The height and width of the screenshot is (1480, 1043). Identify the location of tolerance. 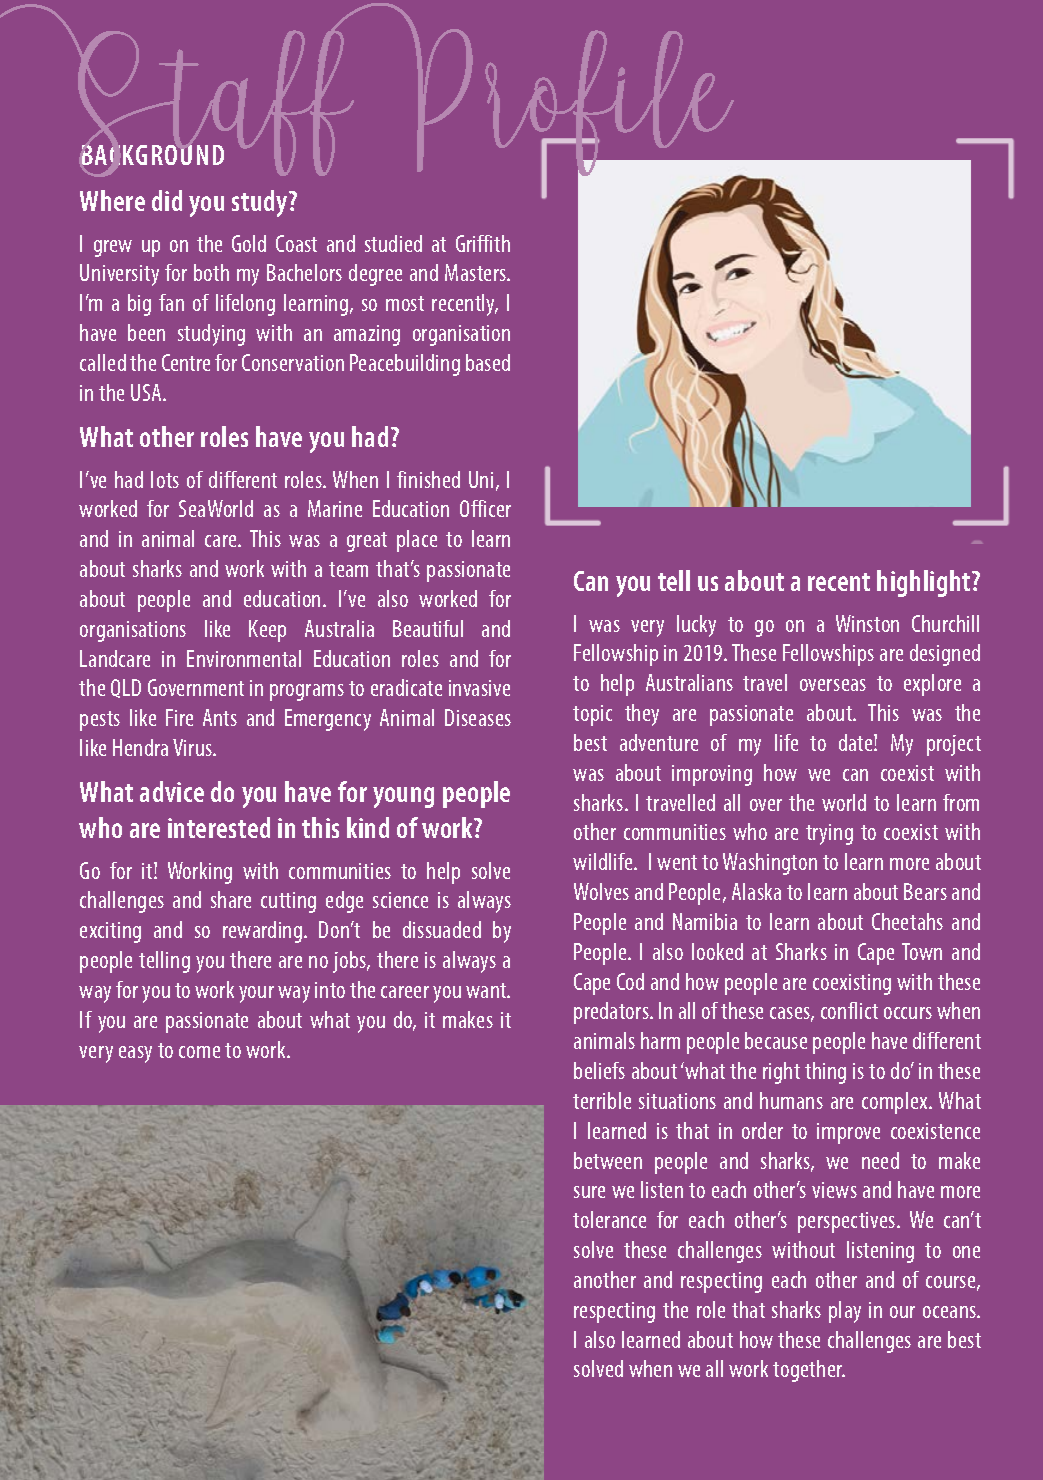
(609, 1219).
